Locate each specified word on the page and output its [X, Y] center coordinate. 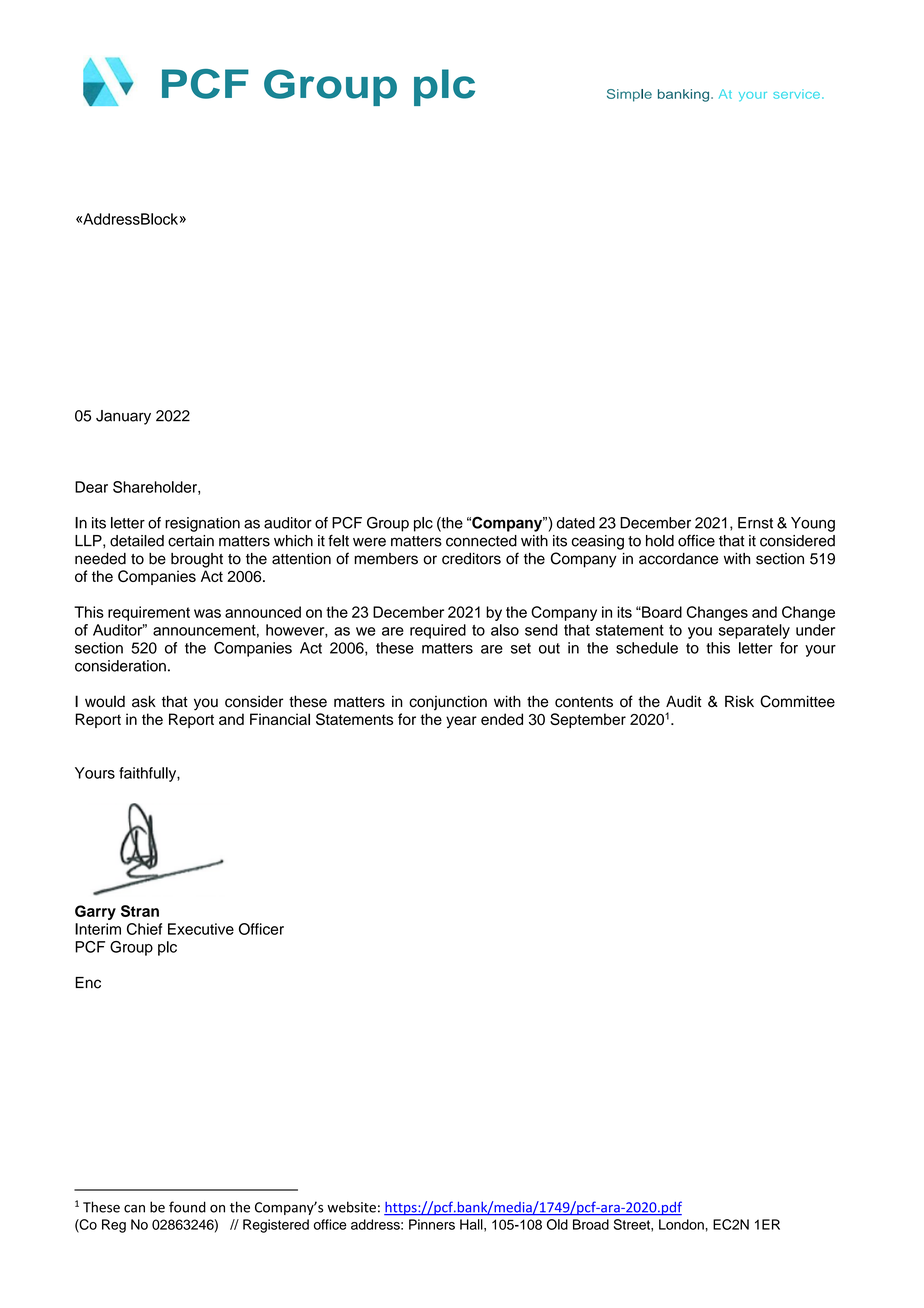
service [796, 94]
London [681, 1224]
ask [144, 701]
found [187, 1207]
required [438, 631]
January [123, 417]
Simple [629, 95]
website [351, 1207]
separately [754, 631]
